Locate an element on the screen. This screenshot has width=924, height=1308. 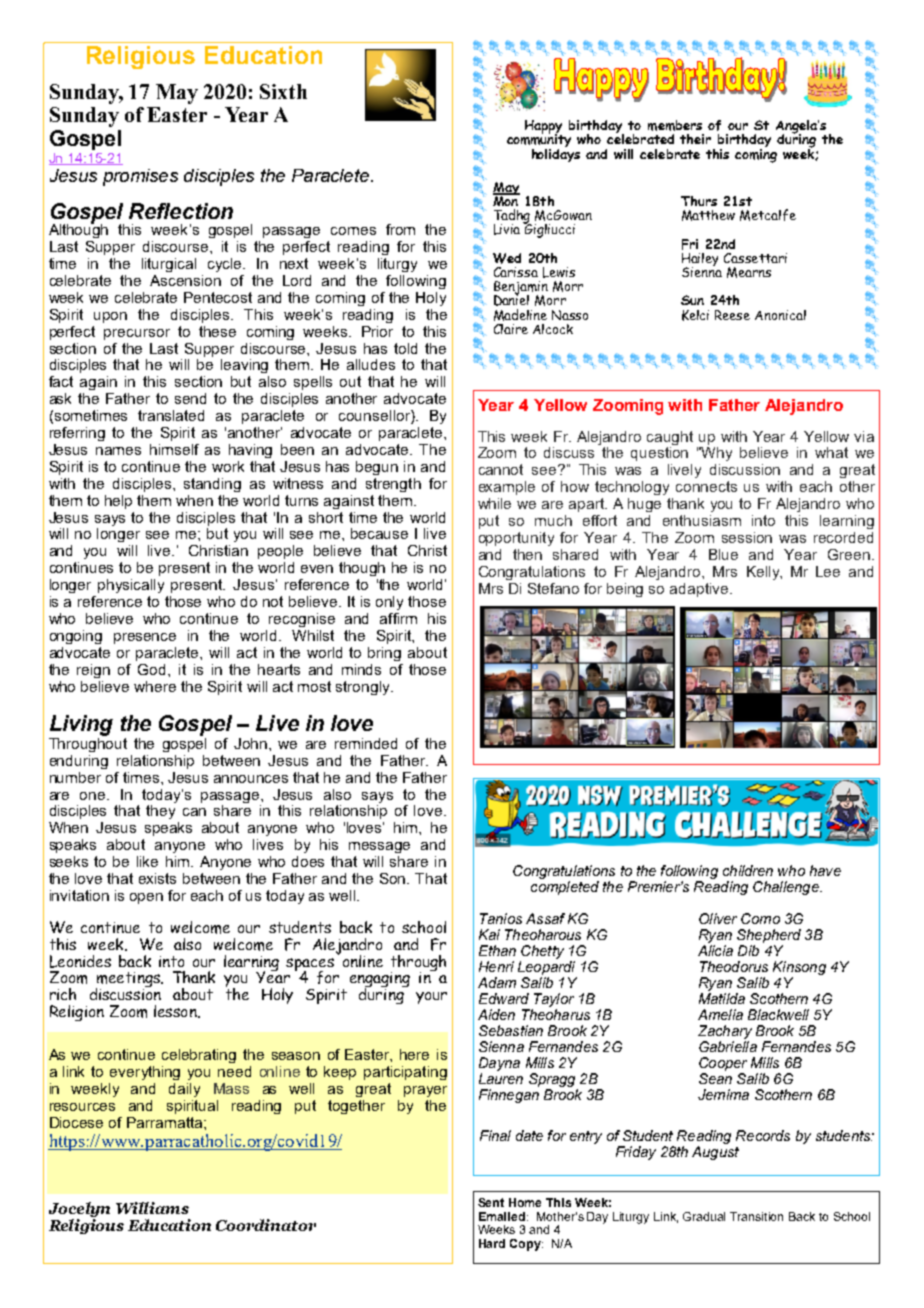
community is located at coordinates (539, 141).
